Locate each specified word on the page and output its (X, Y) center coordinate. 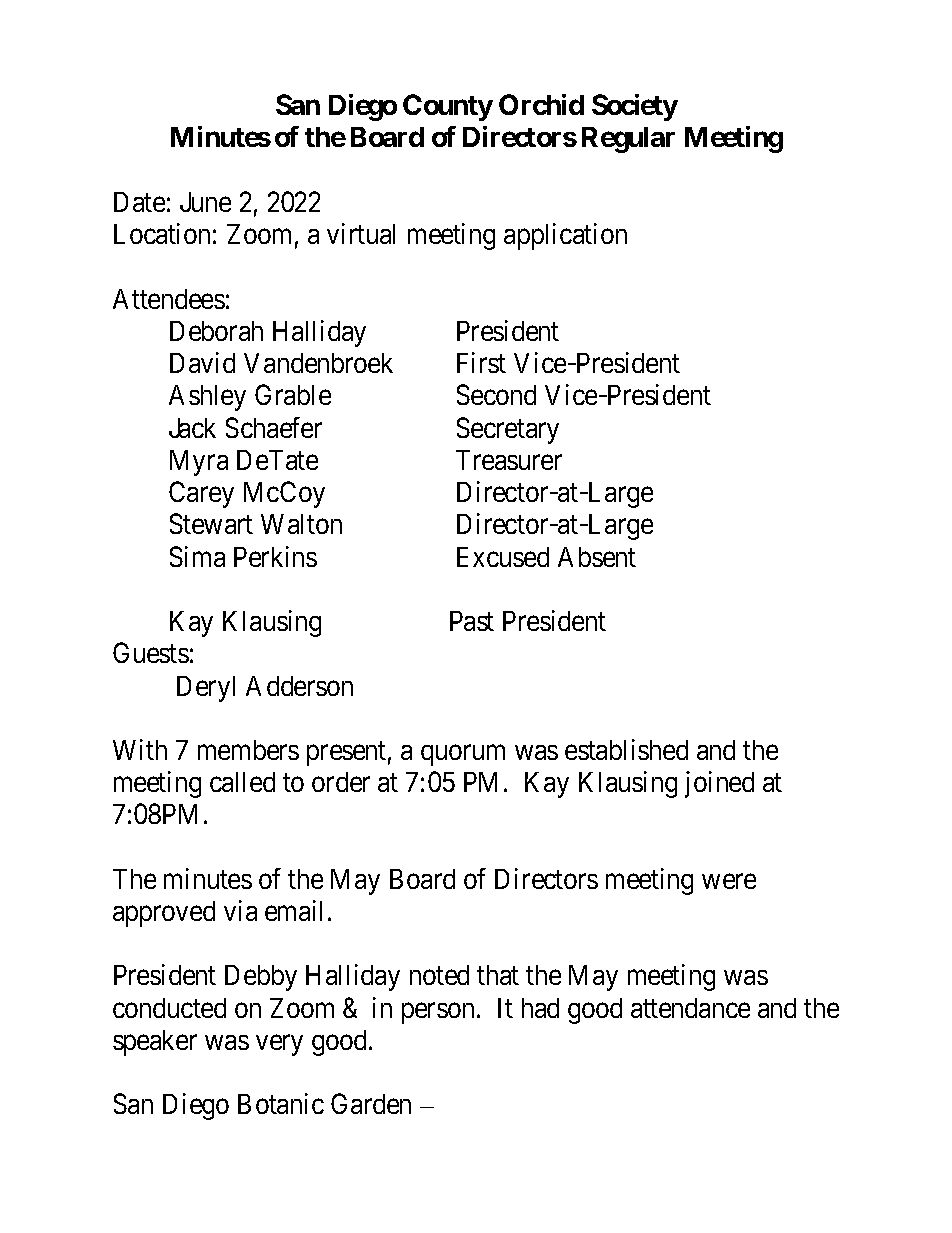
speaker (155, 1043)
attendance (690, 1008)
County (448, 107)
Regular (628, 140)
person (438, 1013)
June (205, 202)
